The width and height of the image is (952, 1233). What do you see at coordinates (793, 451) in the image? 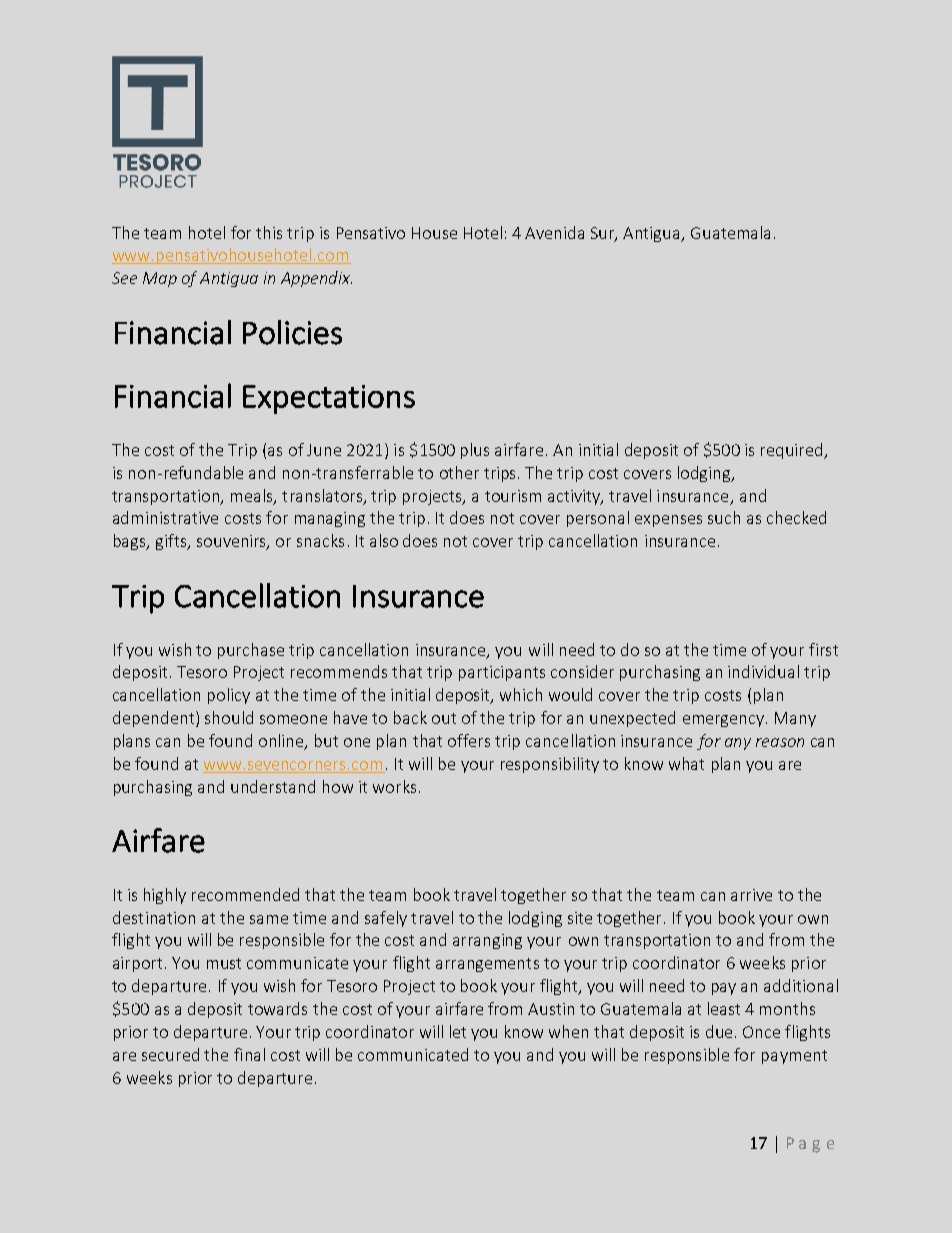
I see `required` at bounding box center [793, 451].
